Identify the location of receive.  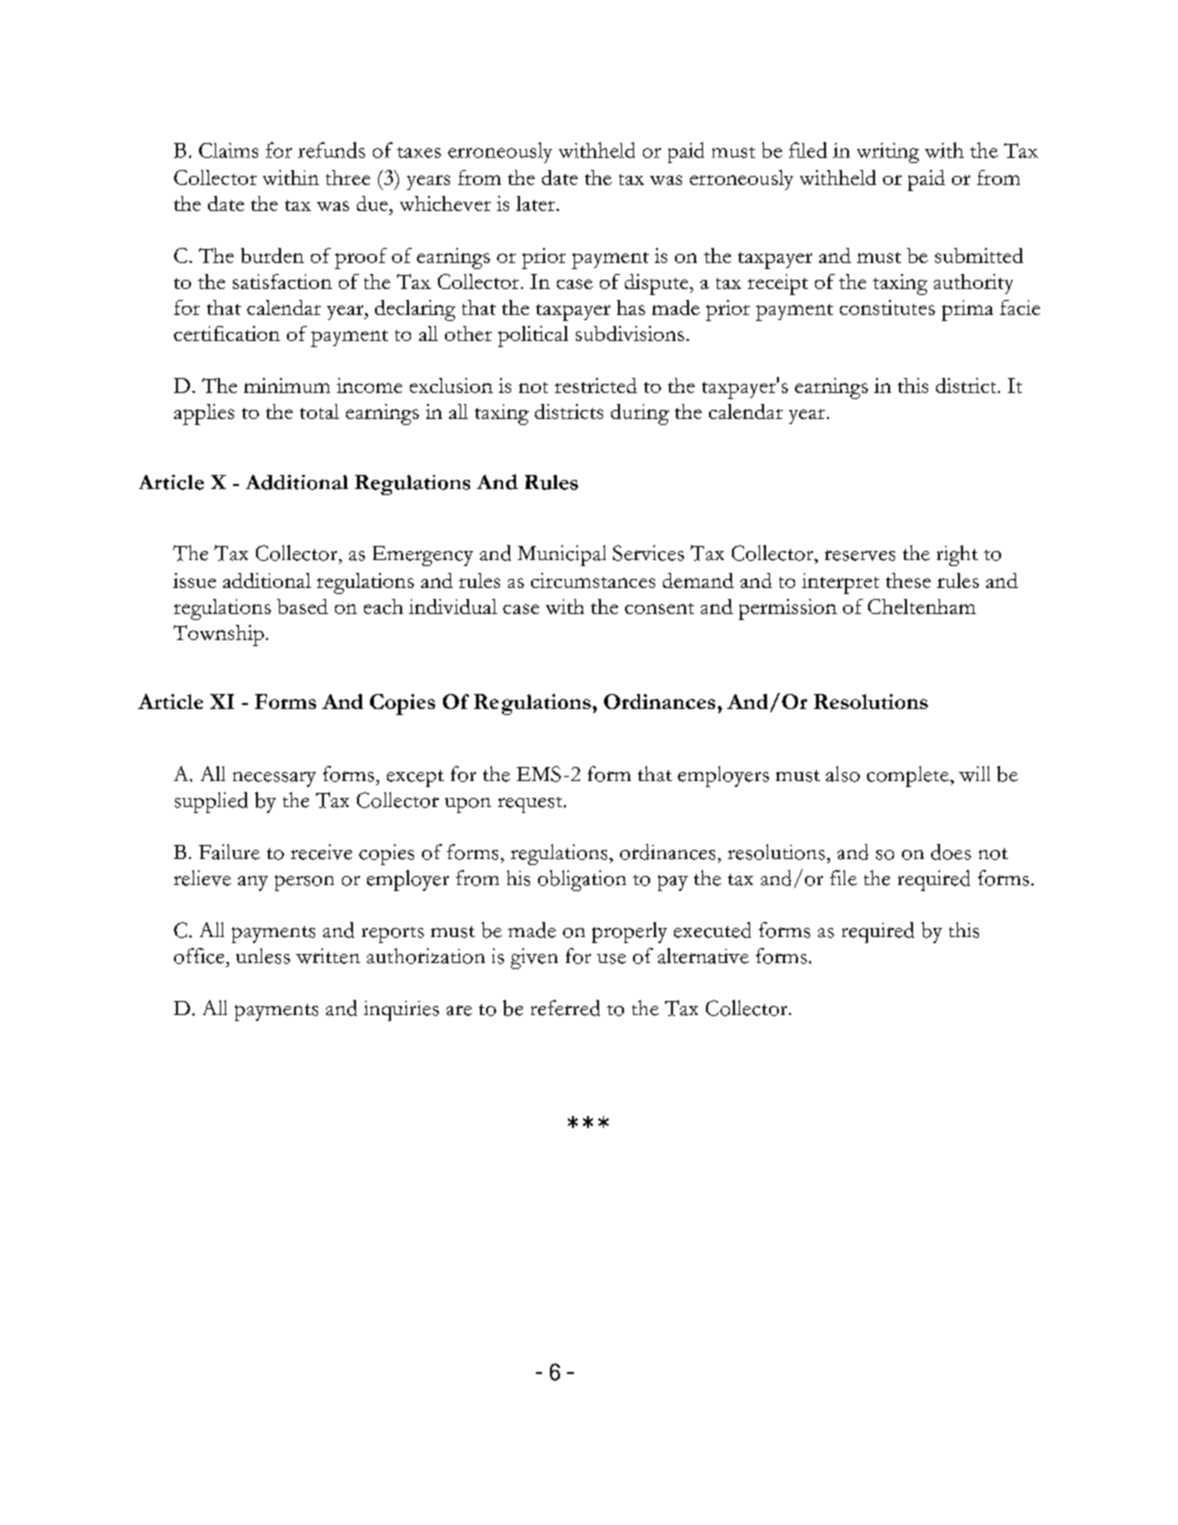
(321, 852).
